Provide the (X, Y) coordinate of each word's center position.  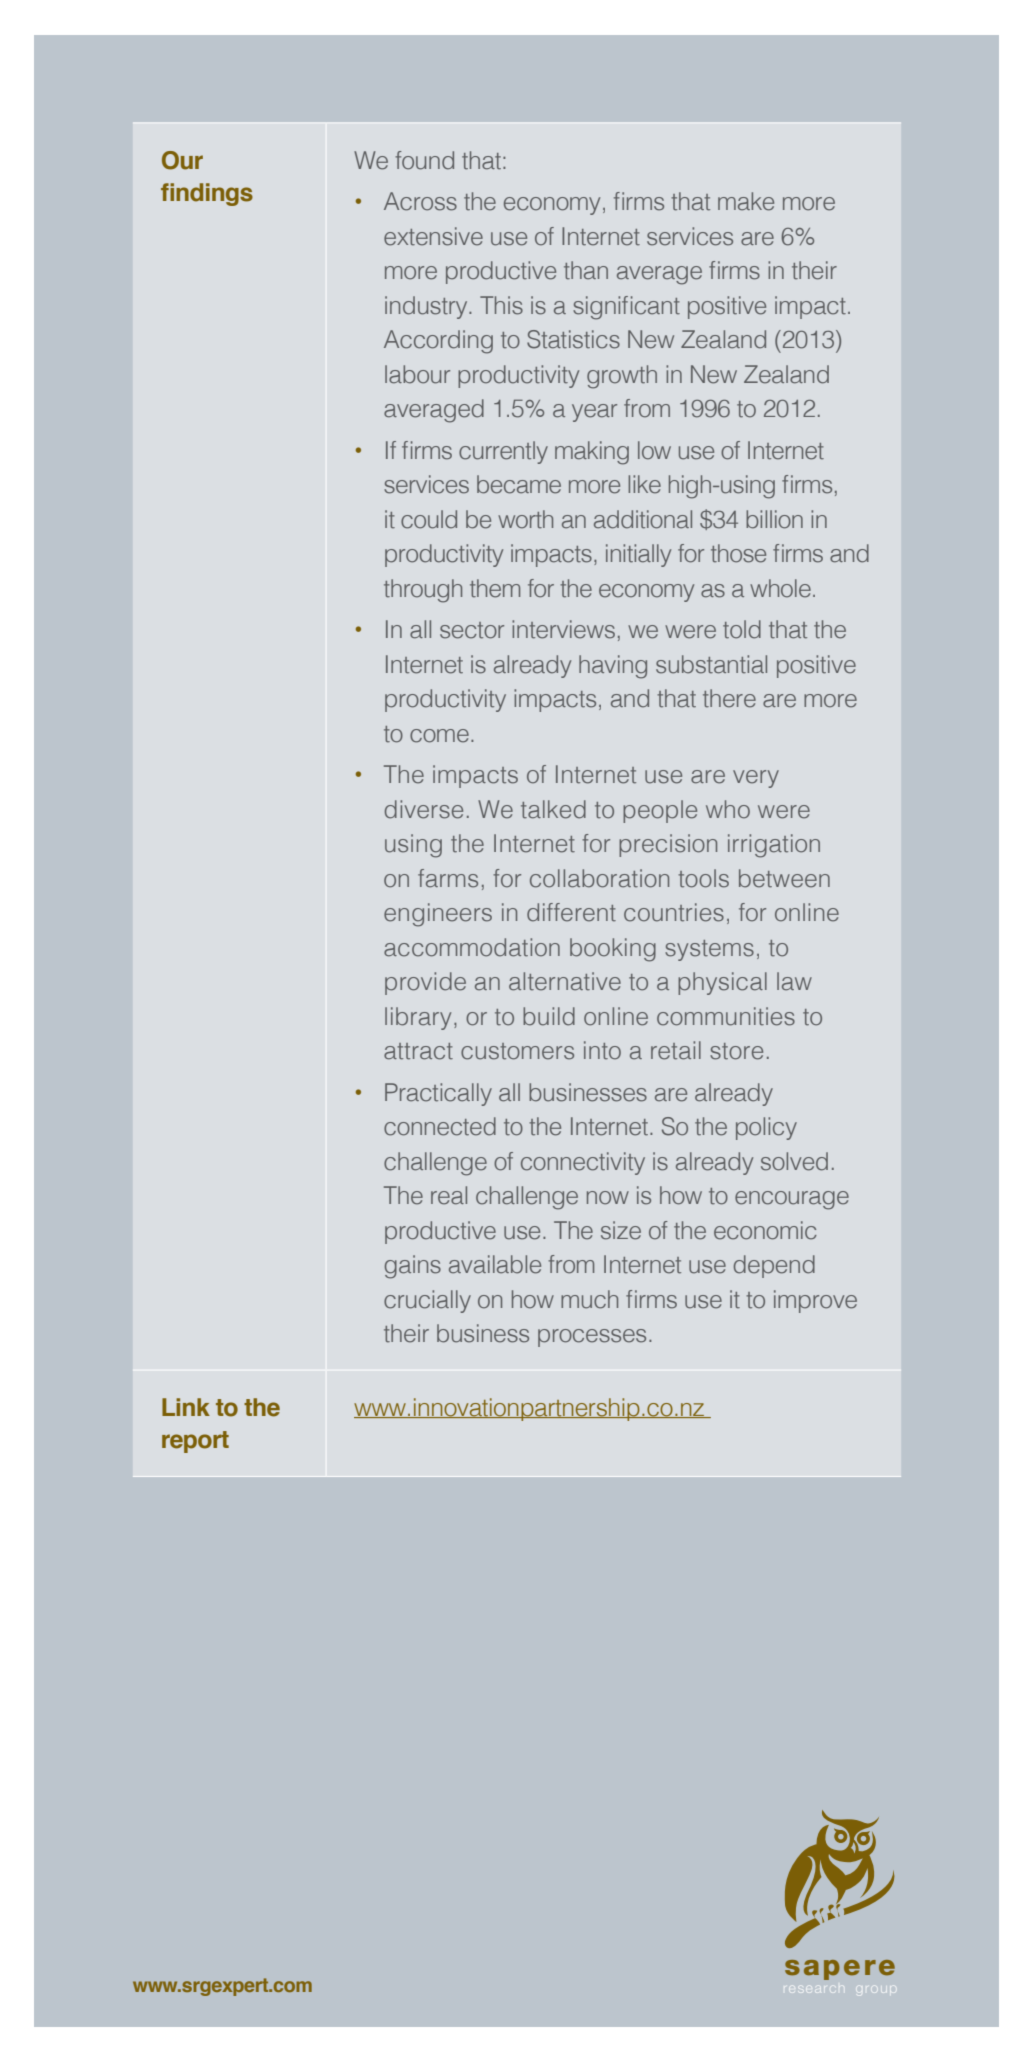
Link (186, 1407)
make (746, 201)
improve (815, 1301)
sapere (840, 1970)
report (195, 1442)
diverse (424, 809)
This (501, 305)
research (813, 1989)
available (495, 1264)
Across (420, 201)
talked (553, 809)
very (756, 779)
